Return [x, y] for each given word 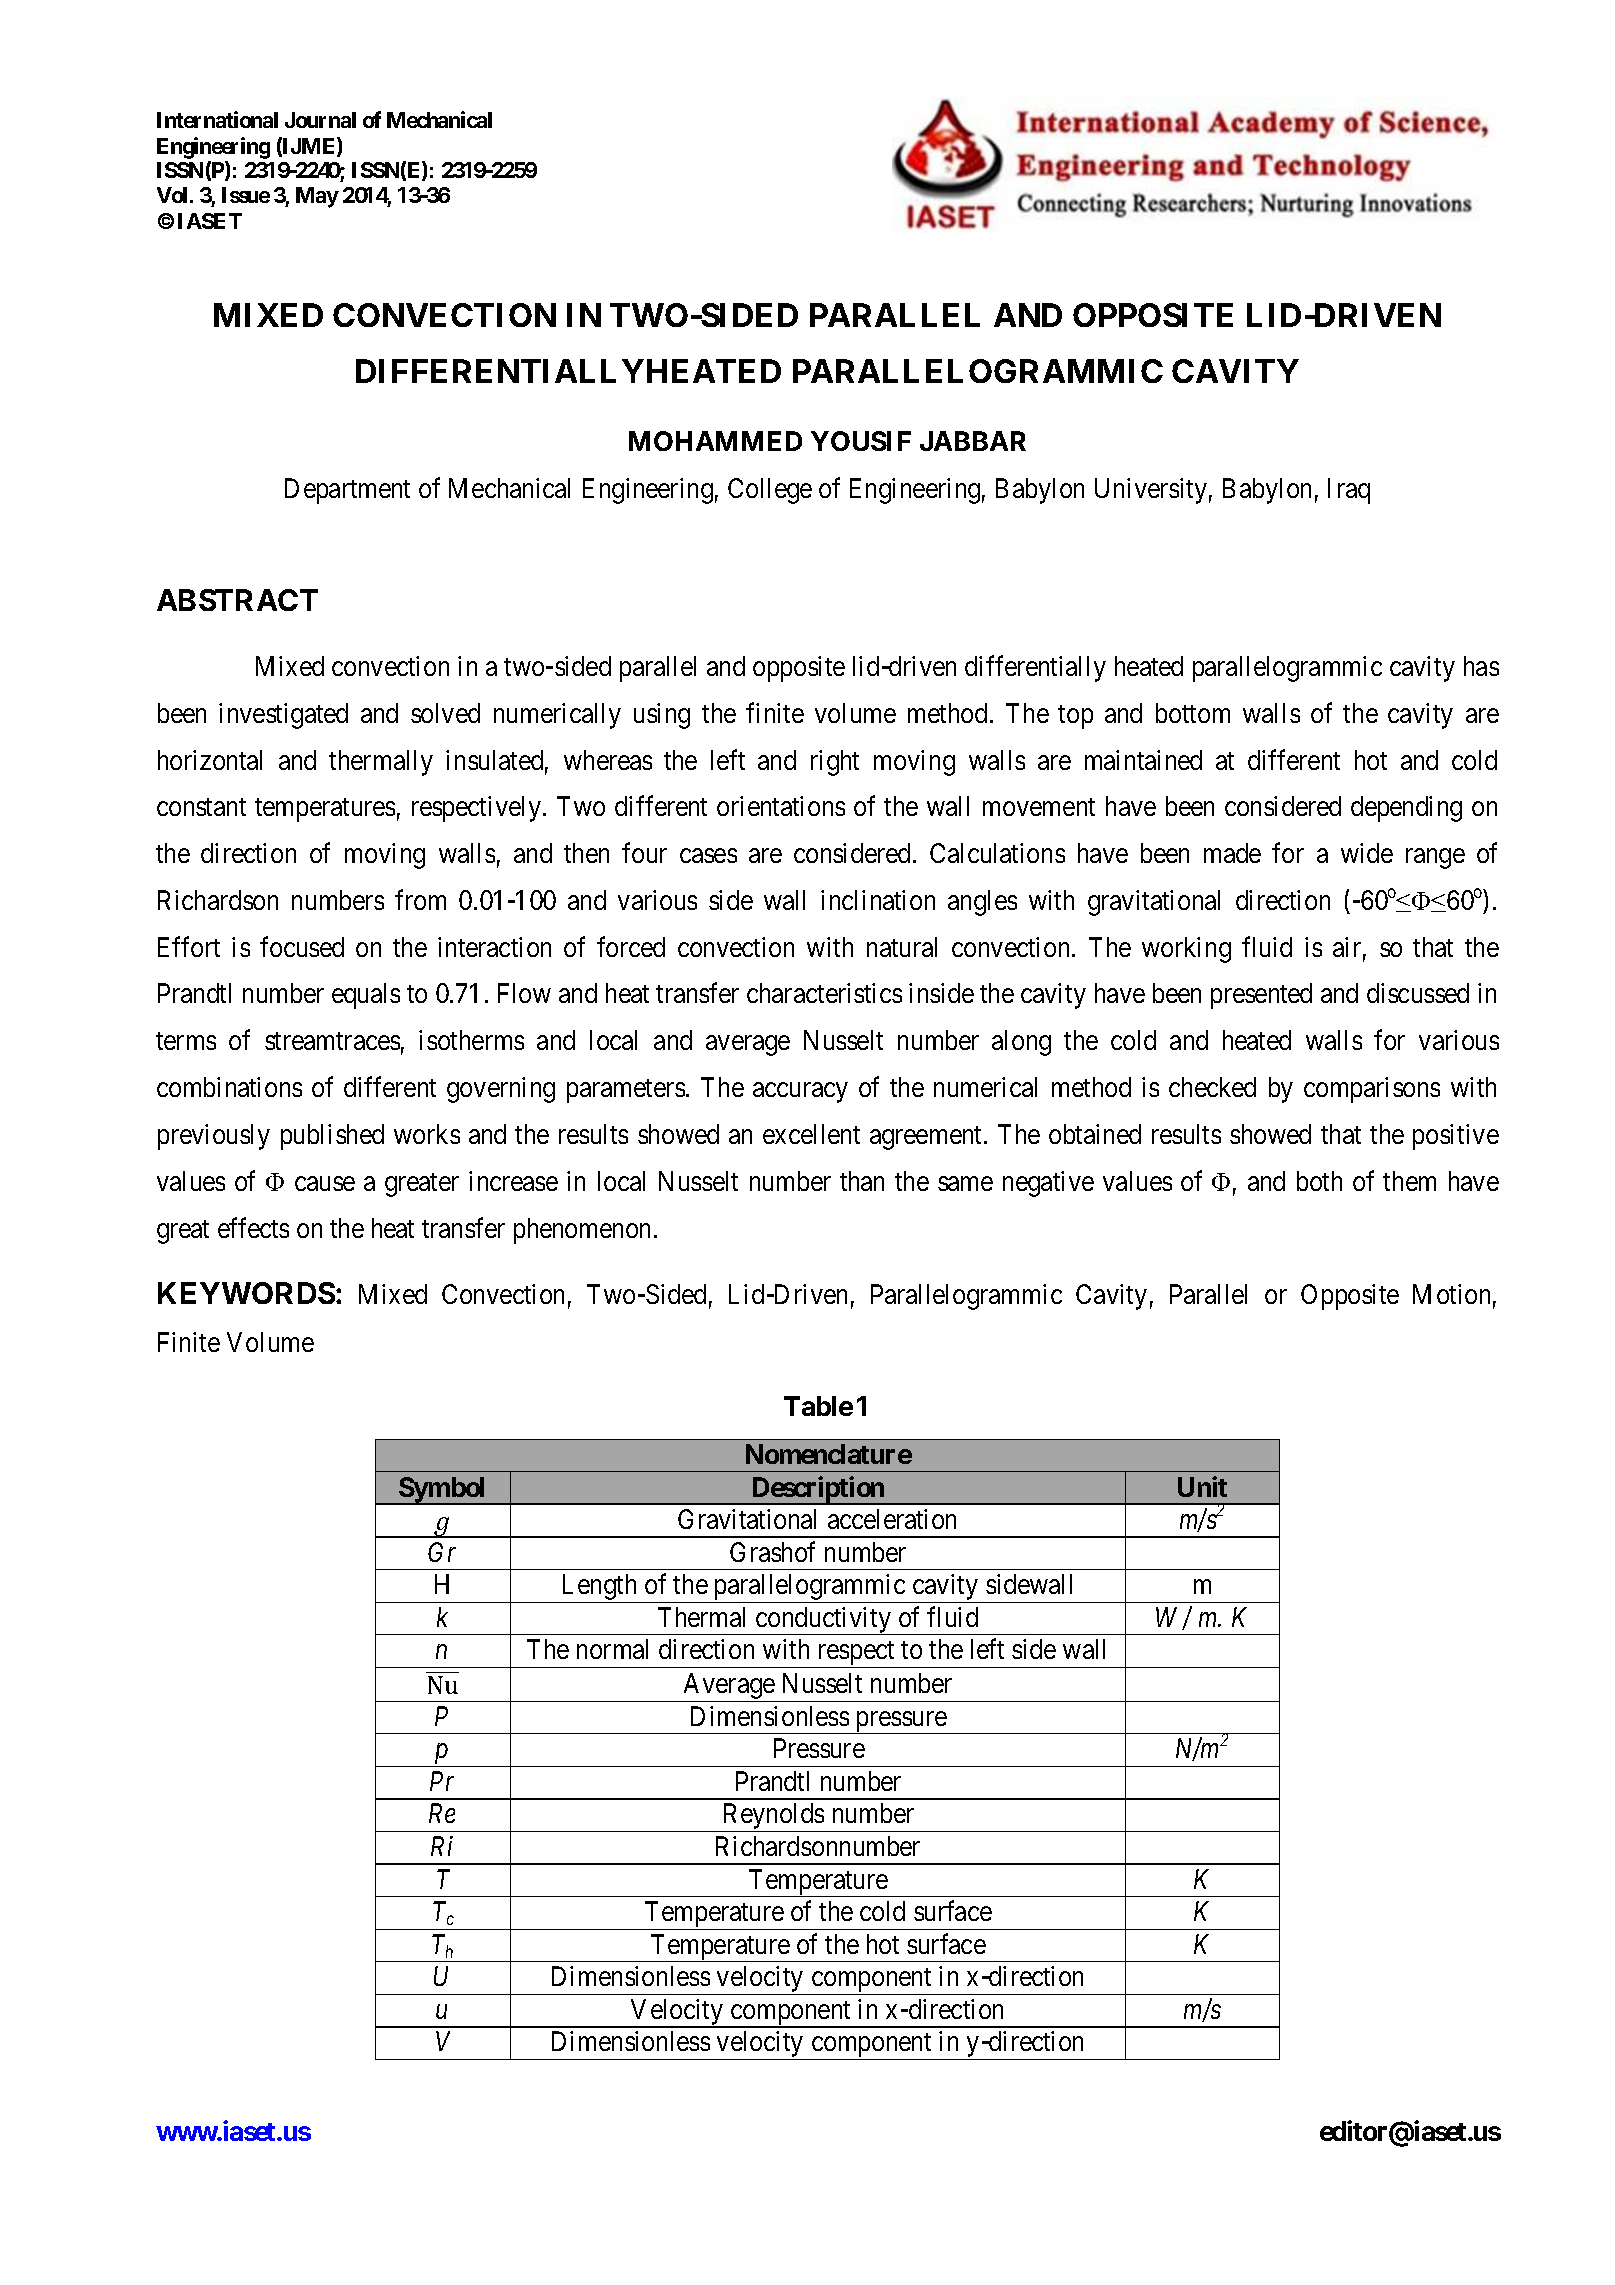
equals [366, 996]
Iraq [1349, 491]
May [317, 197]
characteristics [824, 993]
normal [612, 1649]
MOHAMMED [715, 441]
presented [1261, 996]
